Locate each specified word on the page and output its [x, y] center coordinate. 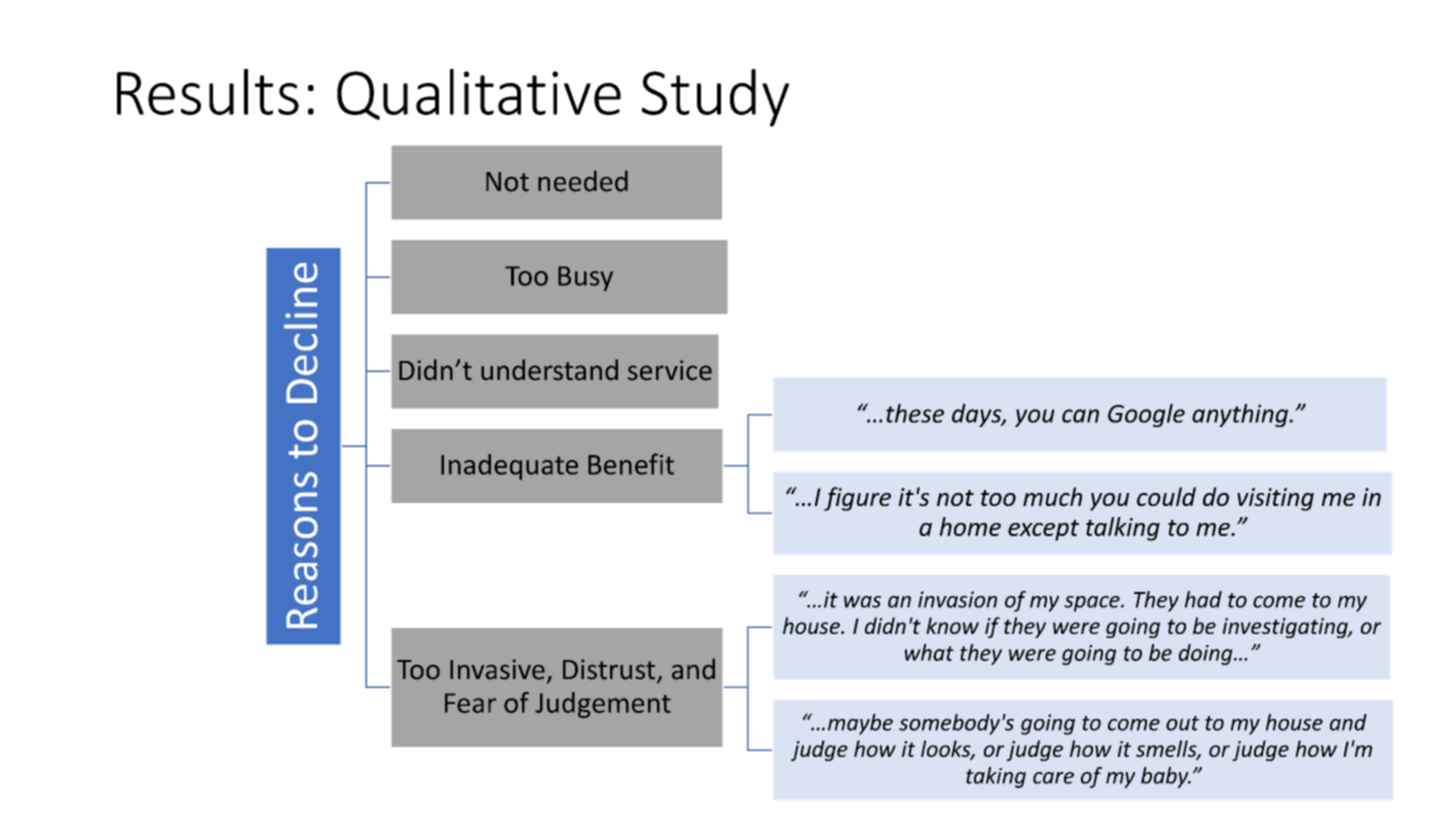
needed [583, 181]
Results [208, 92]
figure [857, 499]
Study [715, 98]
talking [1123, 529]
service [670, 370]
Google [1146, 415]
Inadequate [509, 467]
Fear [470, 703]
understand [549, 370]
